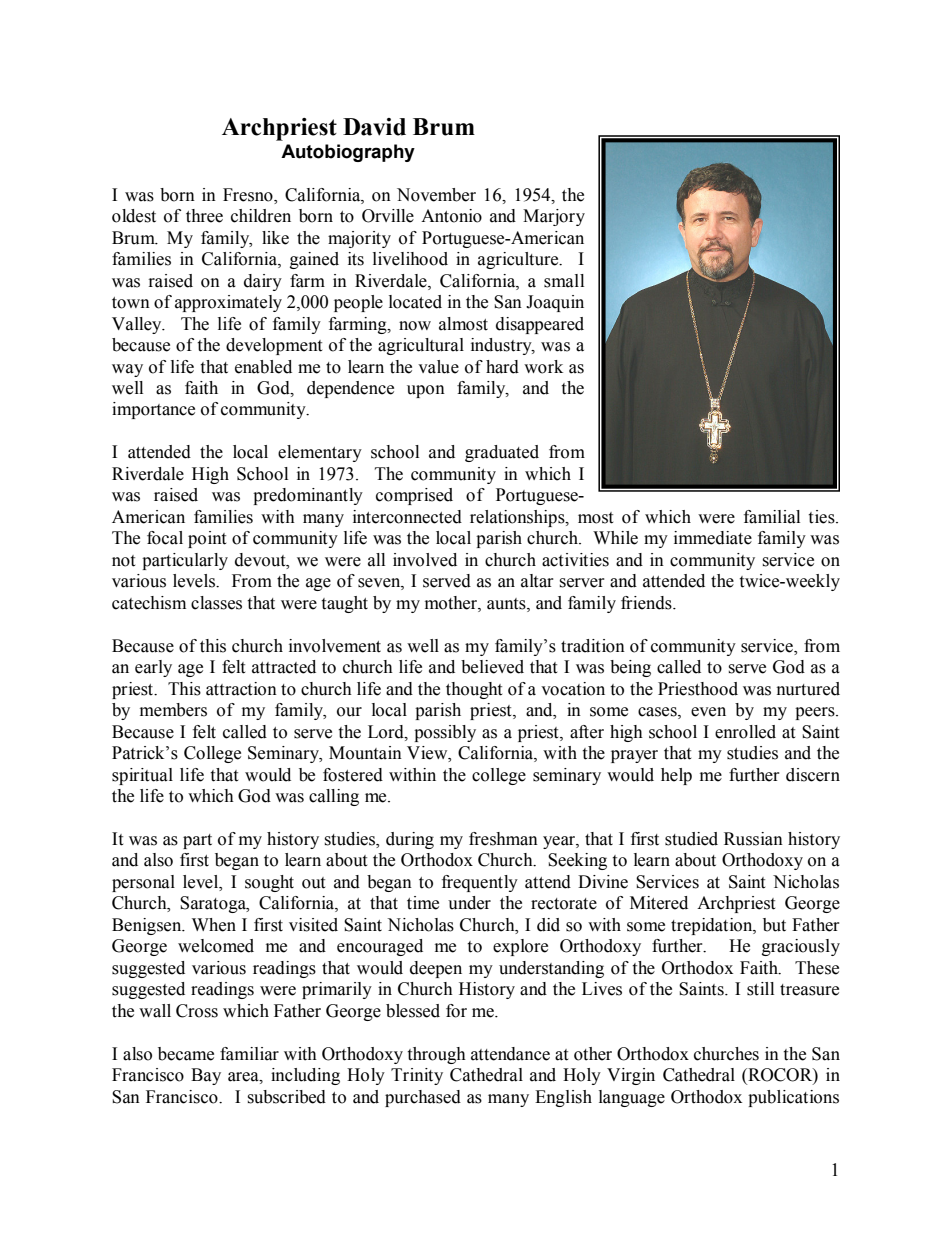  I want to click on sought, so click(269, 883).
